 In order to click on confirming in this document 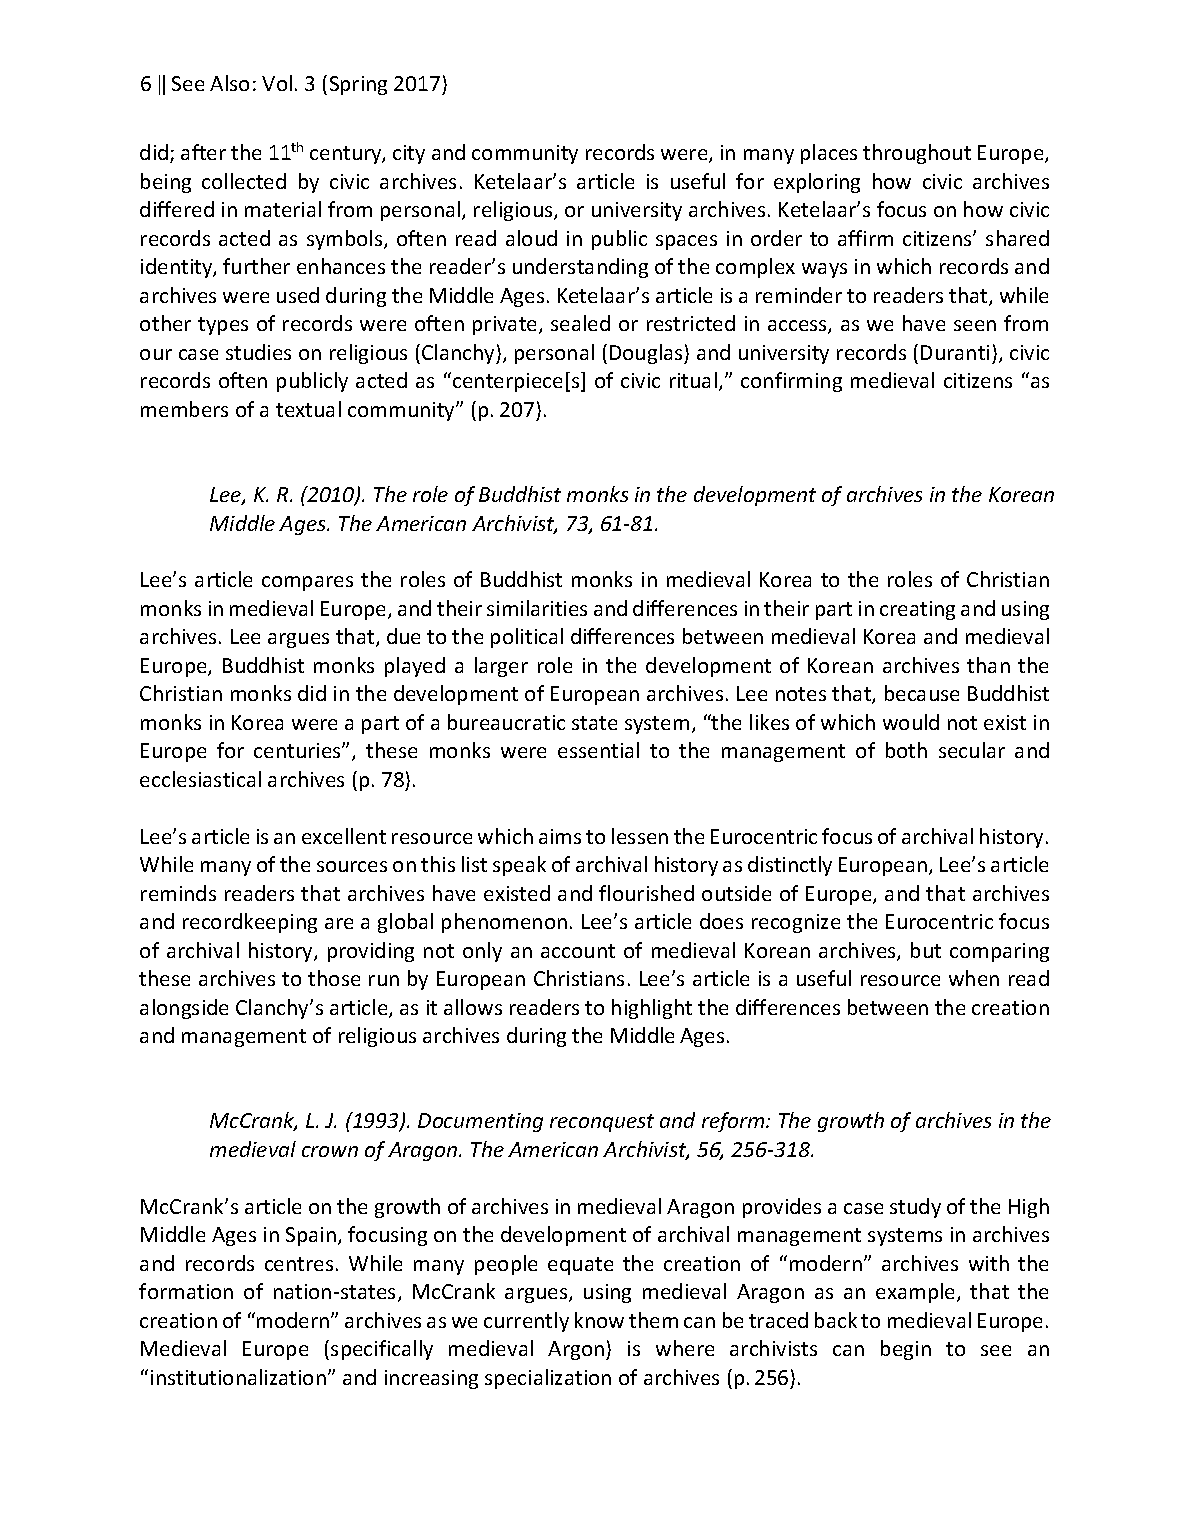, I will do `click(791, 382)`.
